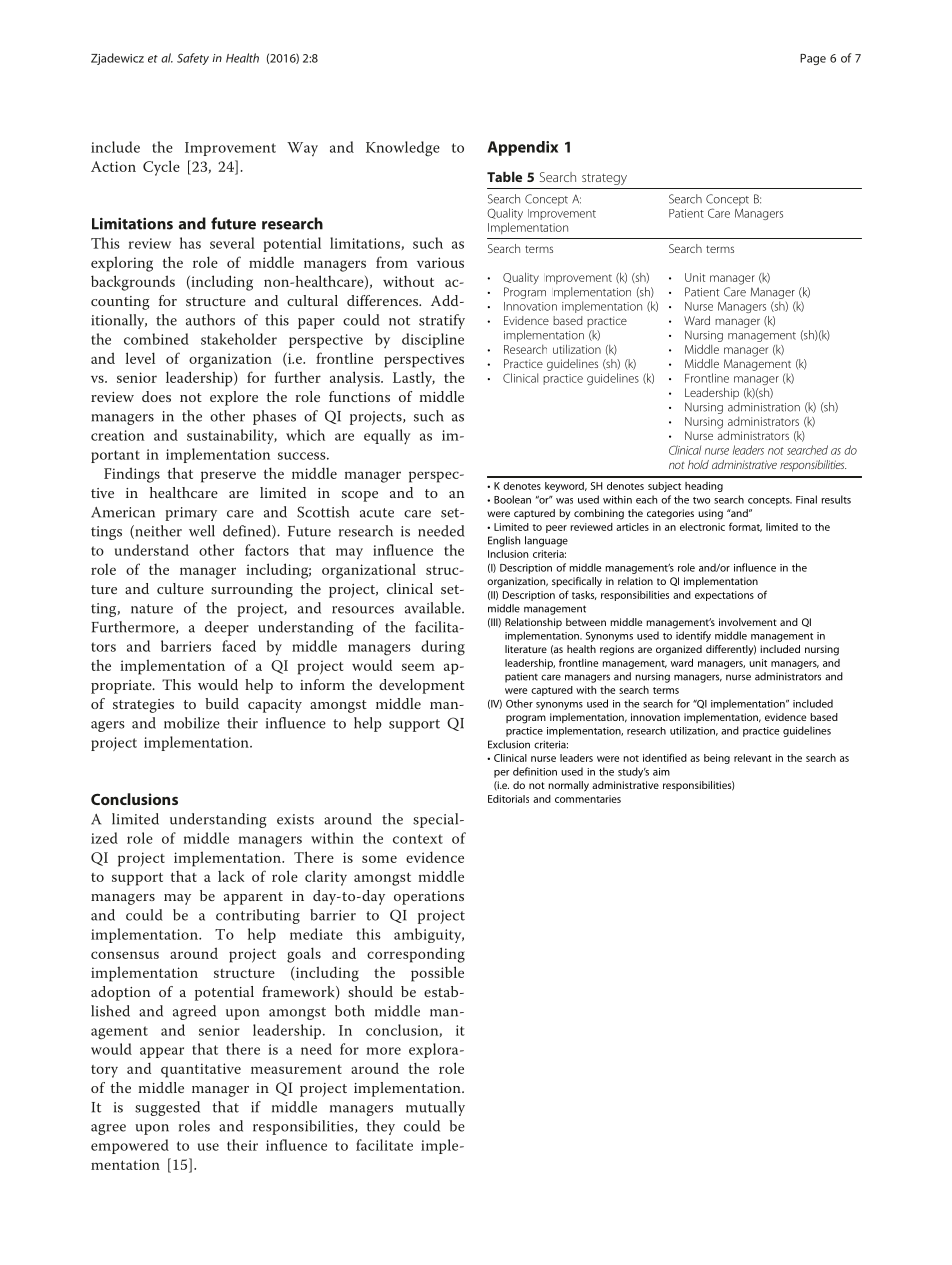 The width and height of the page is (952, 1265). I want to click on available, so click(434, 608).
